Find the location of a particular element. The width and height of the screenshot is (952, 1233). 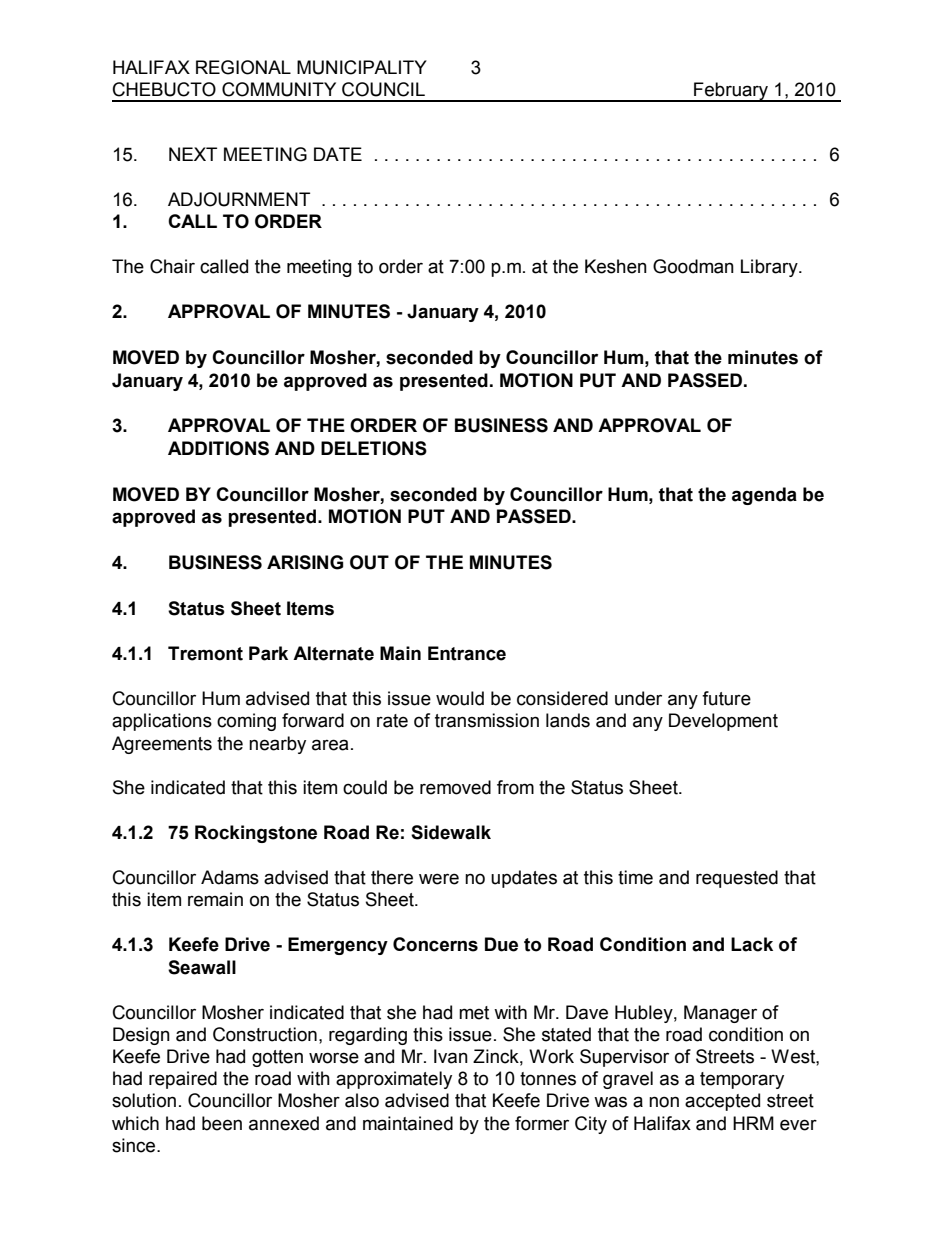

Park is located at coordinates (268, 653).
